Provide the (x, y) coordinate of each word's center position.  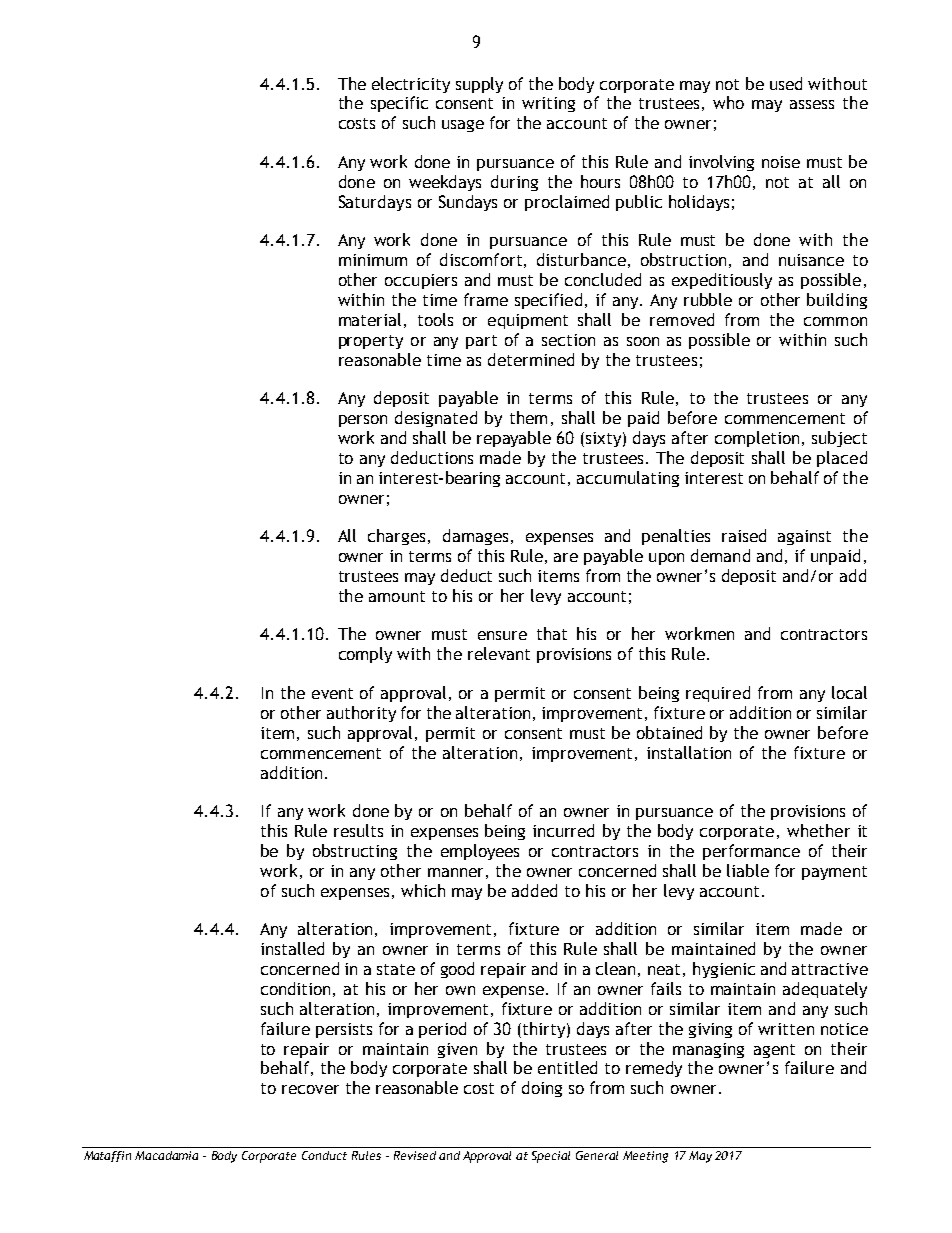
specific (399, 104)
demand (720, 555)
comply (365, 655)
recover (310, 1089)
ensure (502, 635)
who (728, 102)
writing (548, 104)
